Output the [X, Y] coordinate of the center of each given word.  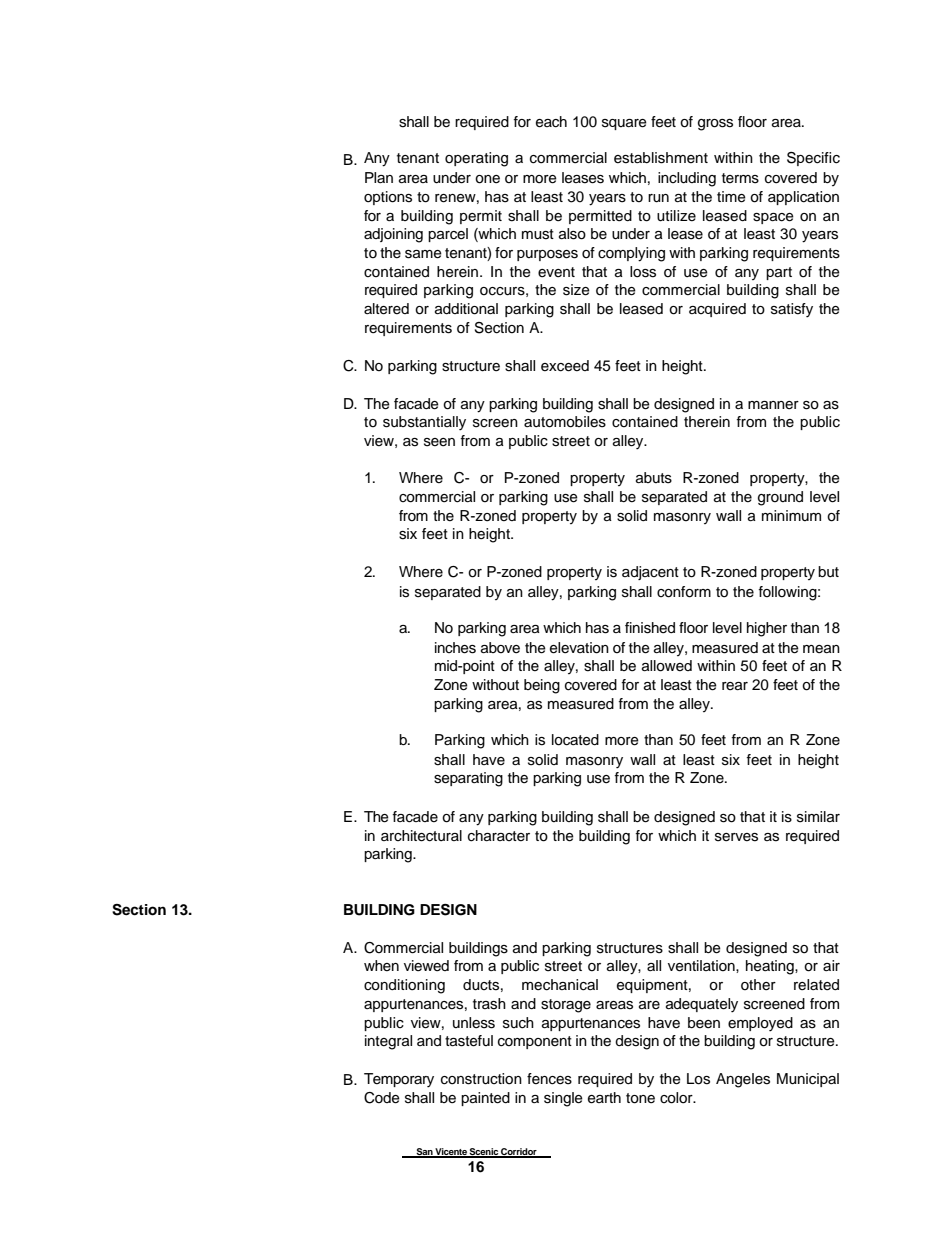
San [424, 1152]
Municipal [808, 1080]
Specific [813, 159]
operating [476, 159]
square [624, 124]
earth [604, 1098]
